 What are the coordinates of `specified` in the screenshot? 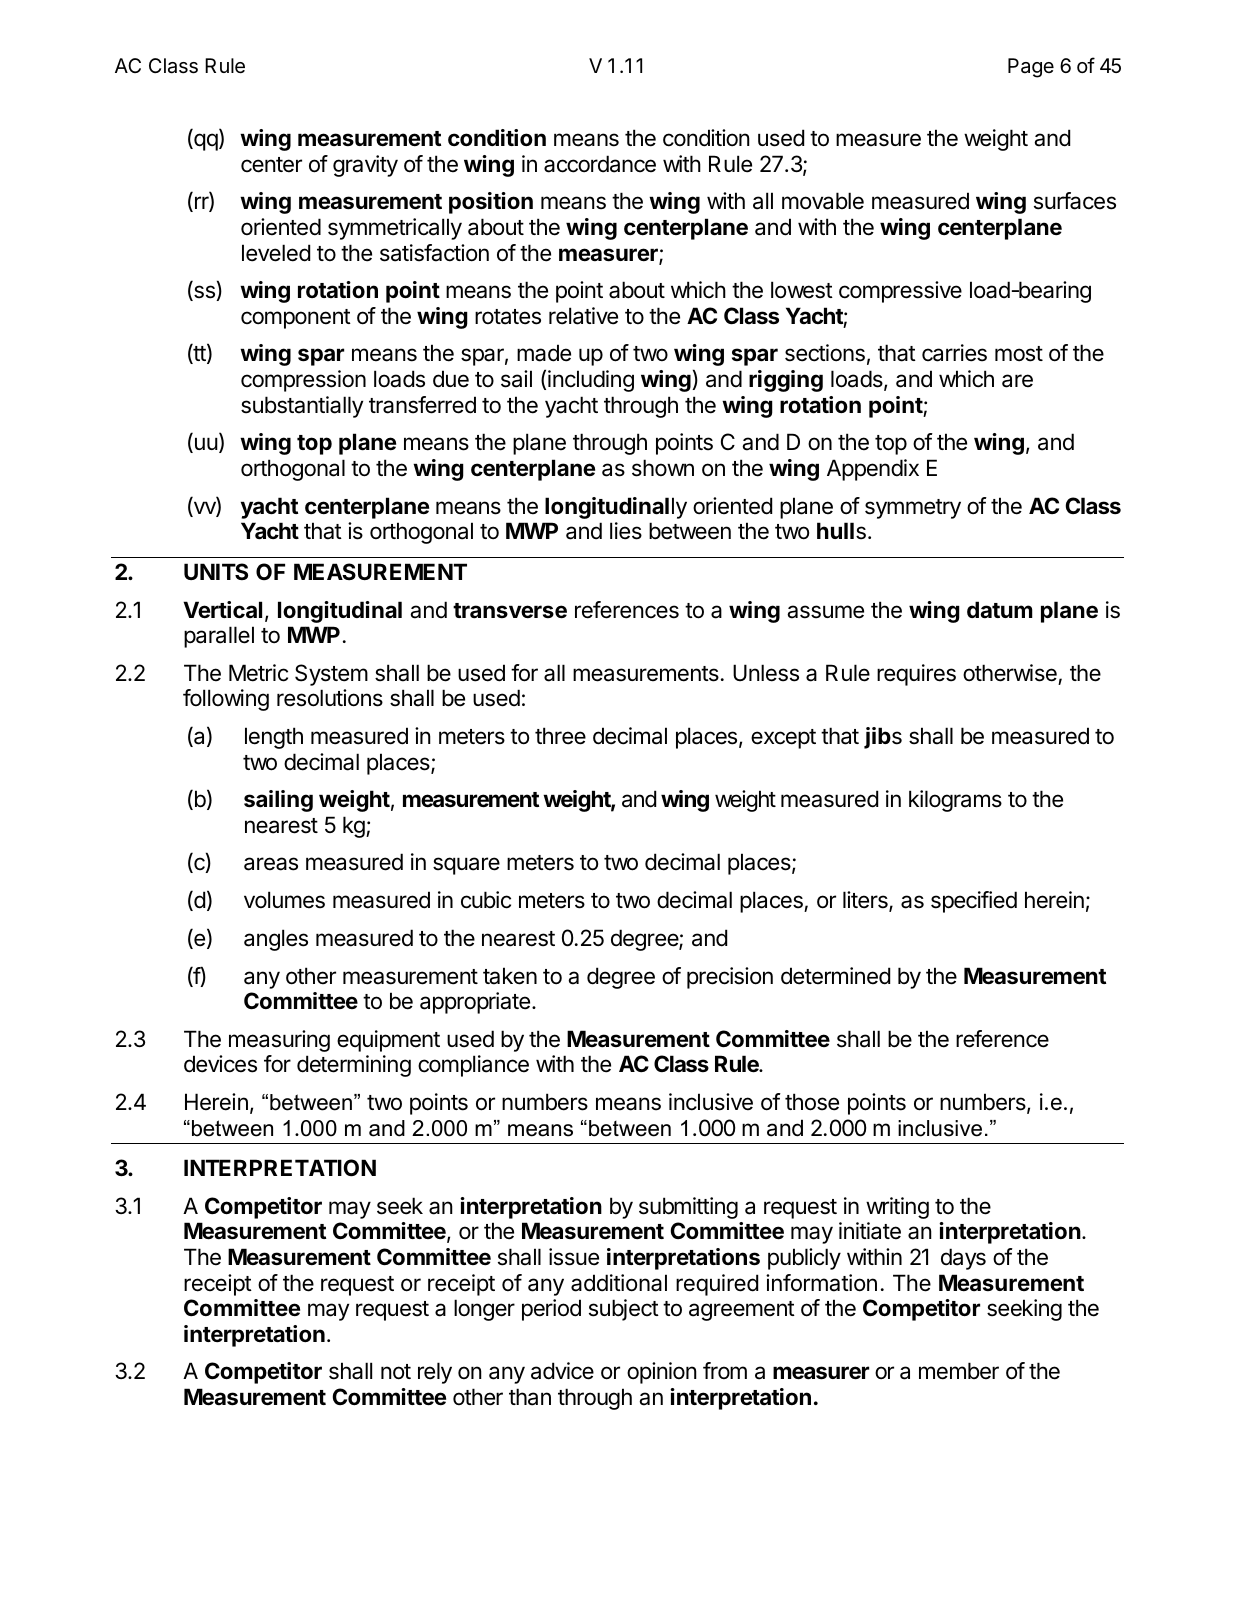 It's located at (974, 902).
